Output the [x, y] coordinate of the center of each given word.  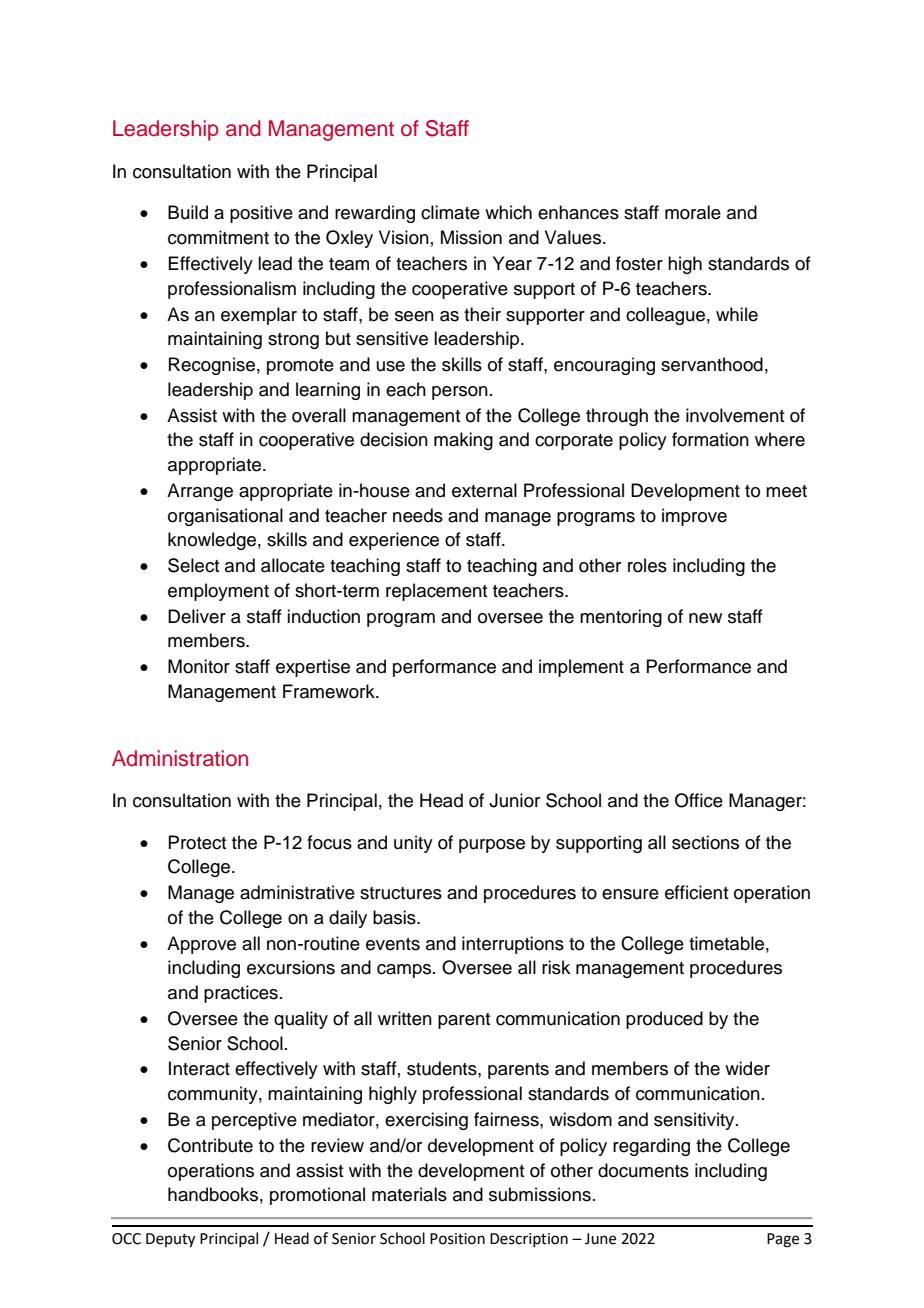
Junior [514, 800]
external [484, 490]
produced [664, 1020]
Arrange [200, 492]
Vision [404, 237]
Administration [180, 758]
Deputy [170, 1240]
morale [693, 212]
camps [405, 971]
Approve [201, 945]
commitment [218, 237]
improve [694, 517]
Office [699, 800]
